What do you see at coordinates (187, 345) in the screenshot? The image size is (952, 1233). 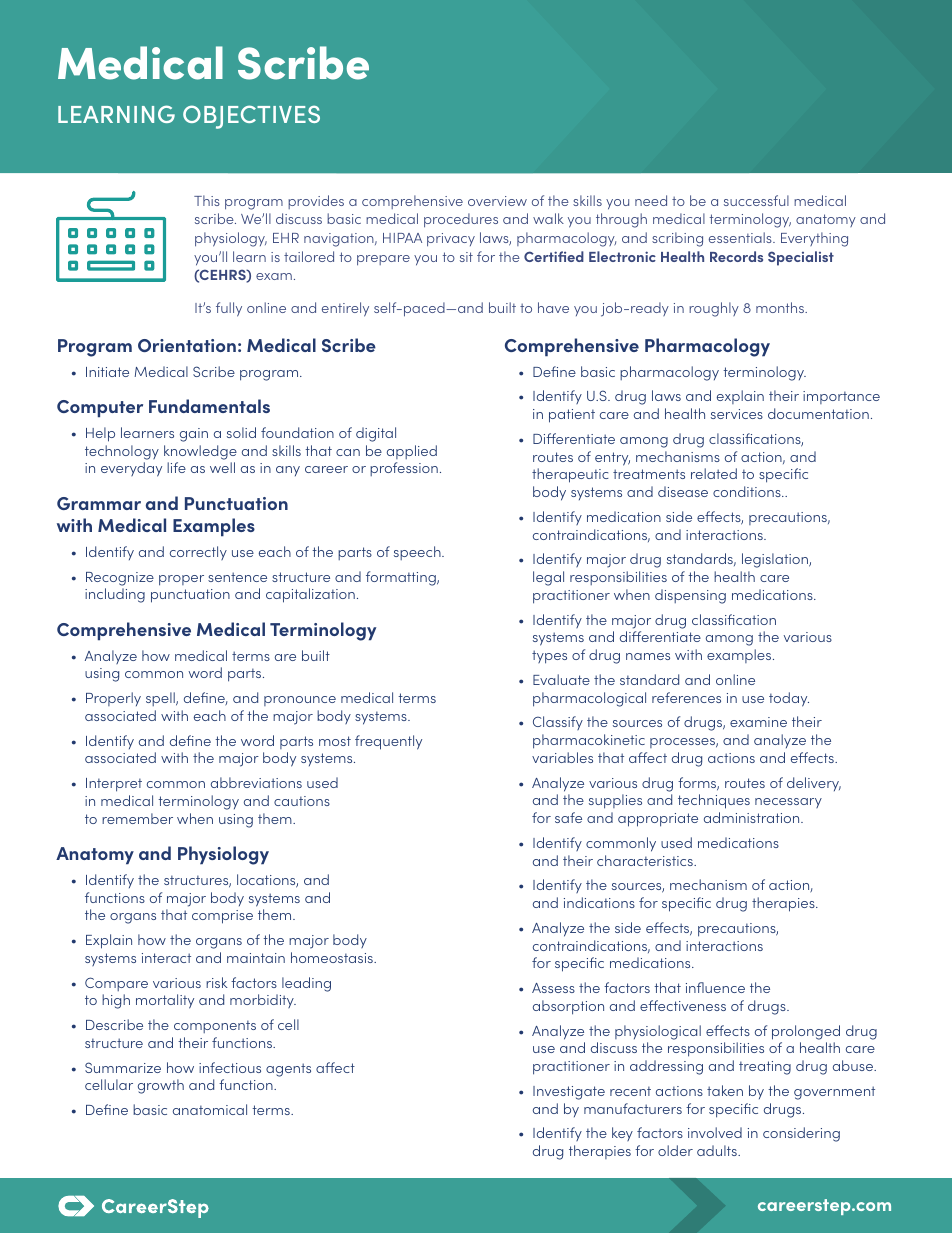 I see `Orientation` at bounding box center [187, 345].
